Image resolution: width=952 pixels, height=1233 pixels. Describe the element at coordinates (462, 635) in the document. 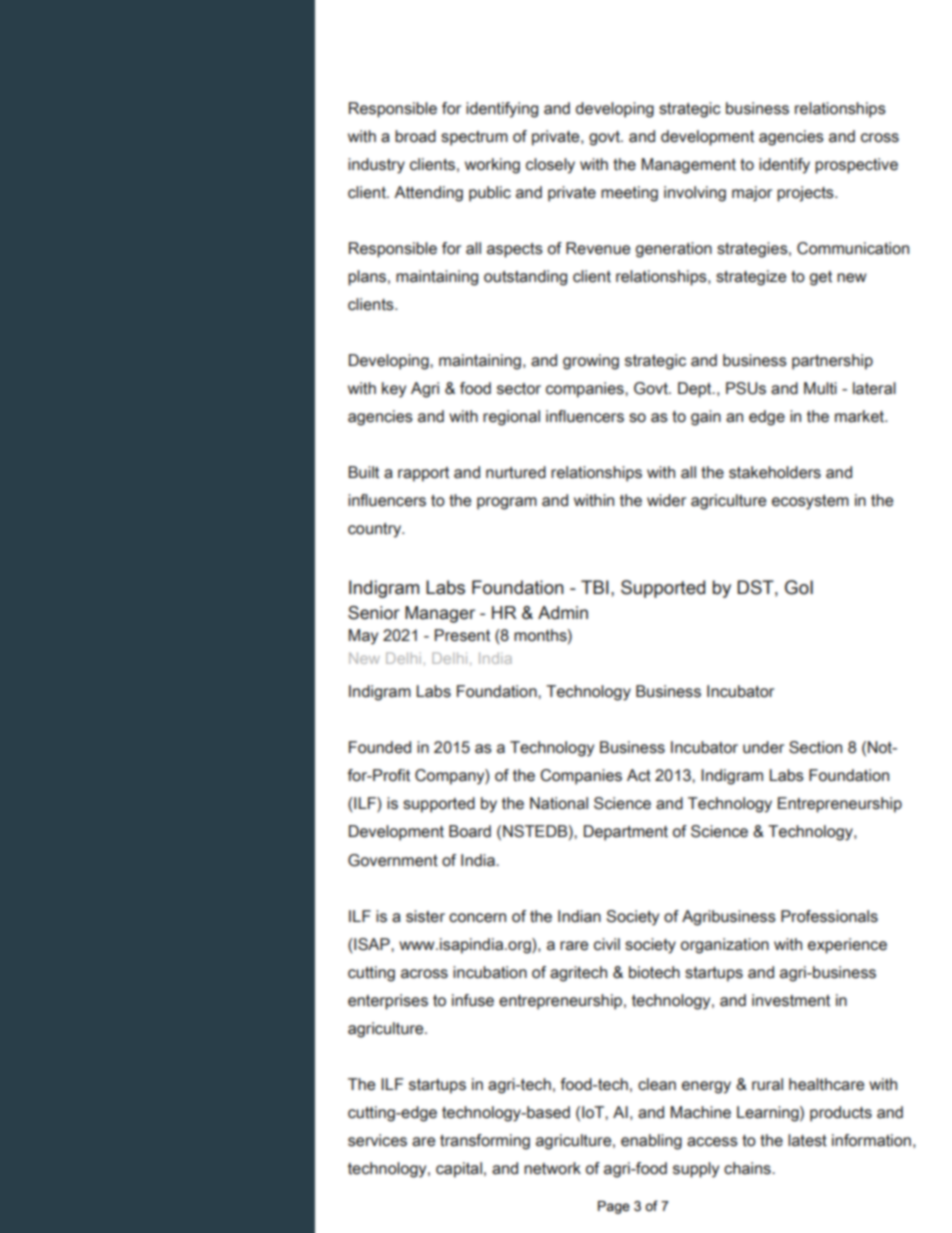

I see `Present` at that location.
